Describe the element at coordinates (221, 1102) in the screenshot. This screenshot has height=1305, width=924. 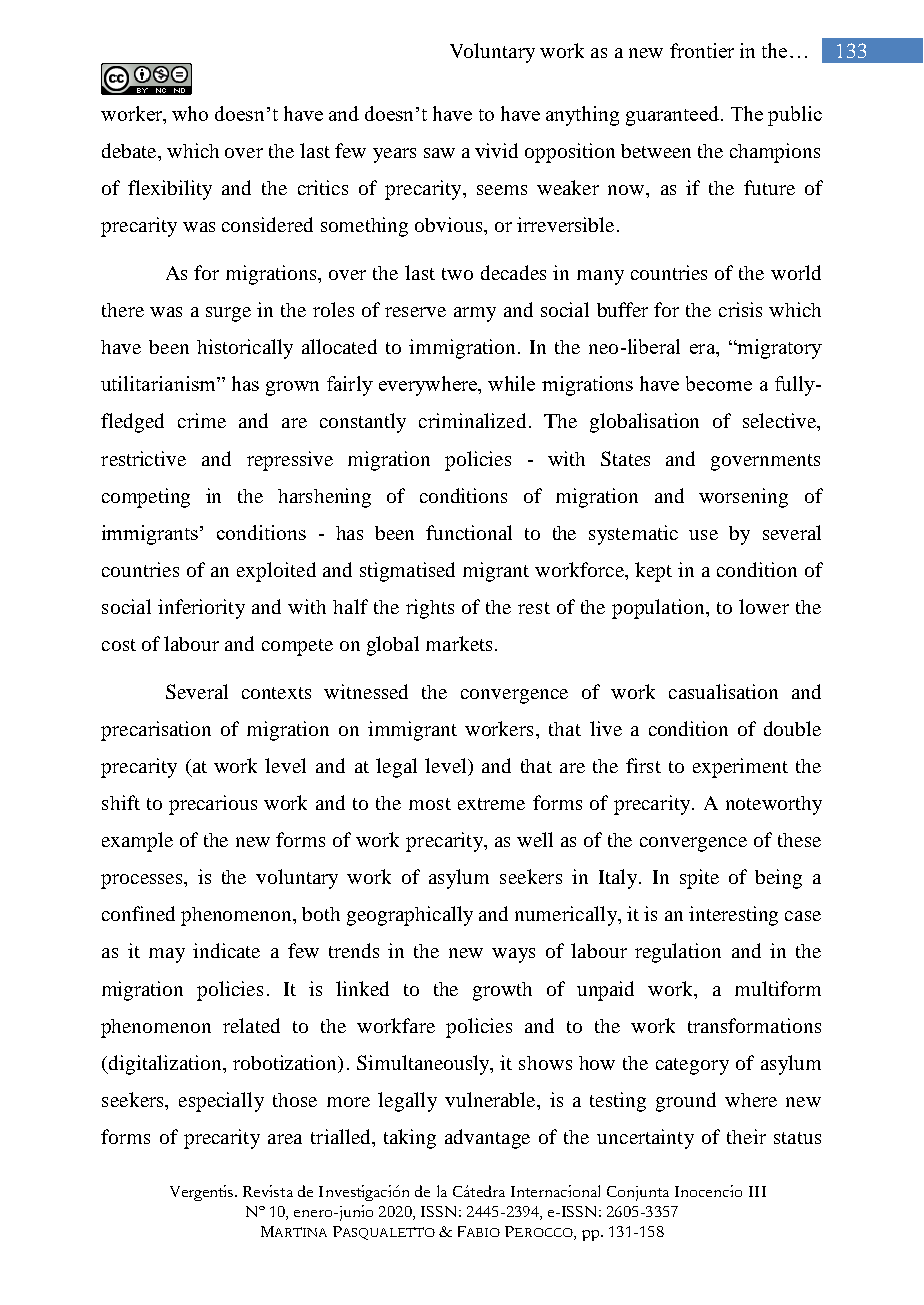
I see `especially` at that location.
